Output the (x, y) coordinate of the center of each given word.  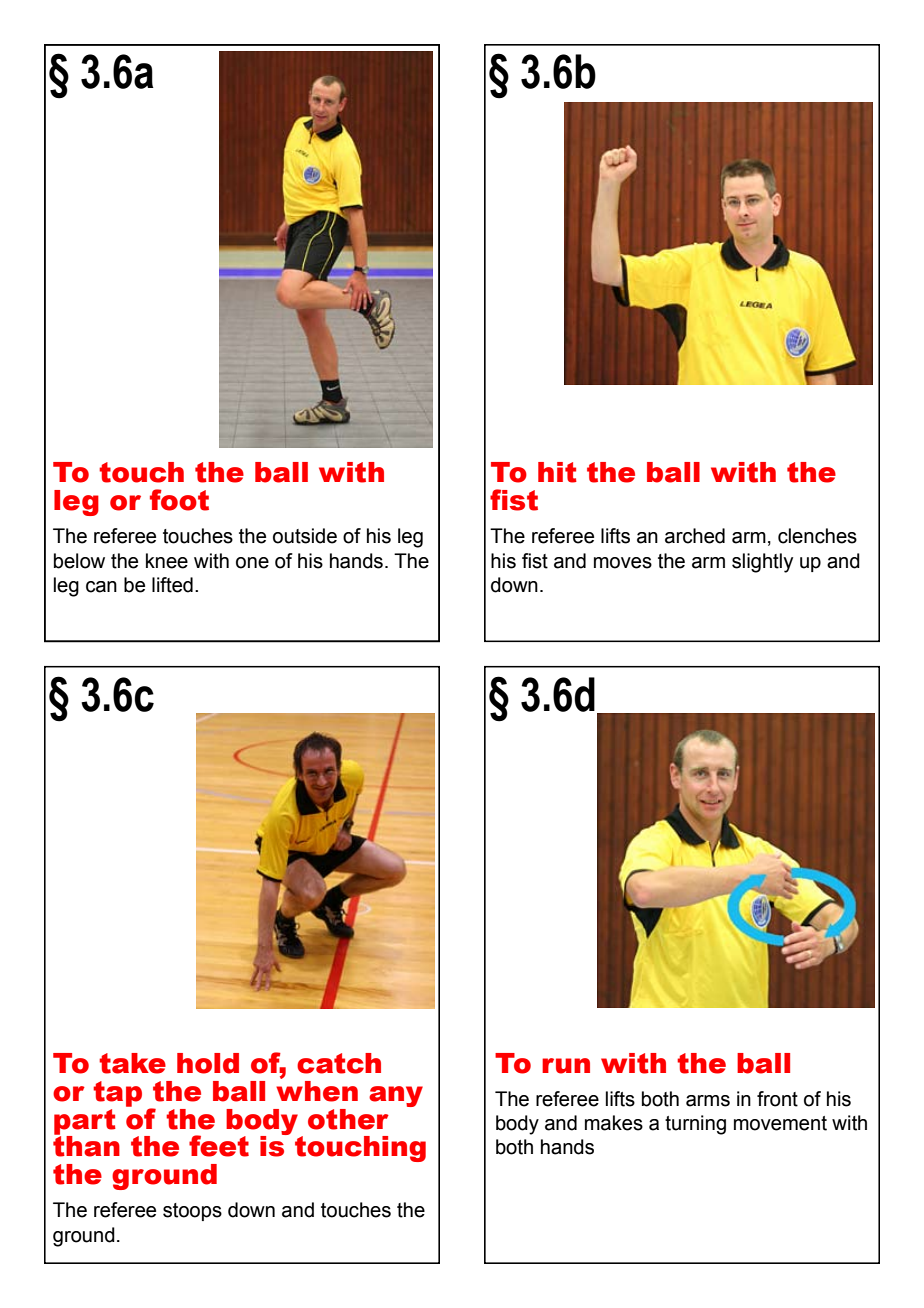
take (132, 1063)
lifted (172, 585)
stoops (192, 1212)
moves (623, 563)
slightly (762, 563)
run (566, 1066)
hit (557, 472)
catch (339, 1063)
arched (695, 536)
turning (695, 1125)
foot (179, 500)
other (348, 1119)
